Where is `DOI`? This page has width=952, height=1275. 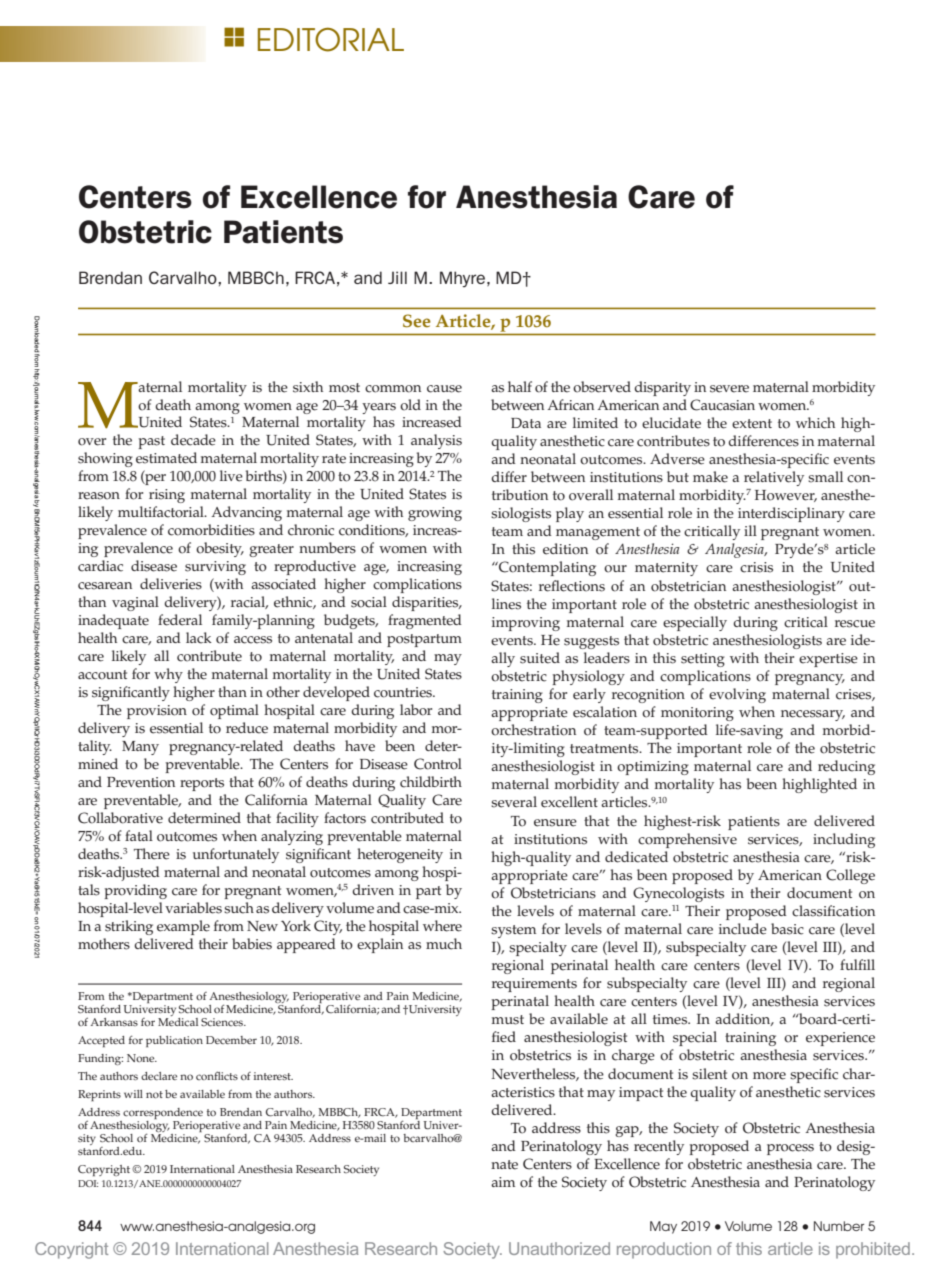 DOI is located at coordinates (88, 1183).
